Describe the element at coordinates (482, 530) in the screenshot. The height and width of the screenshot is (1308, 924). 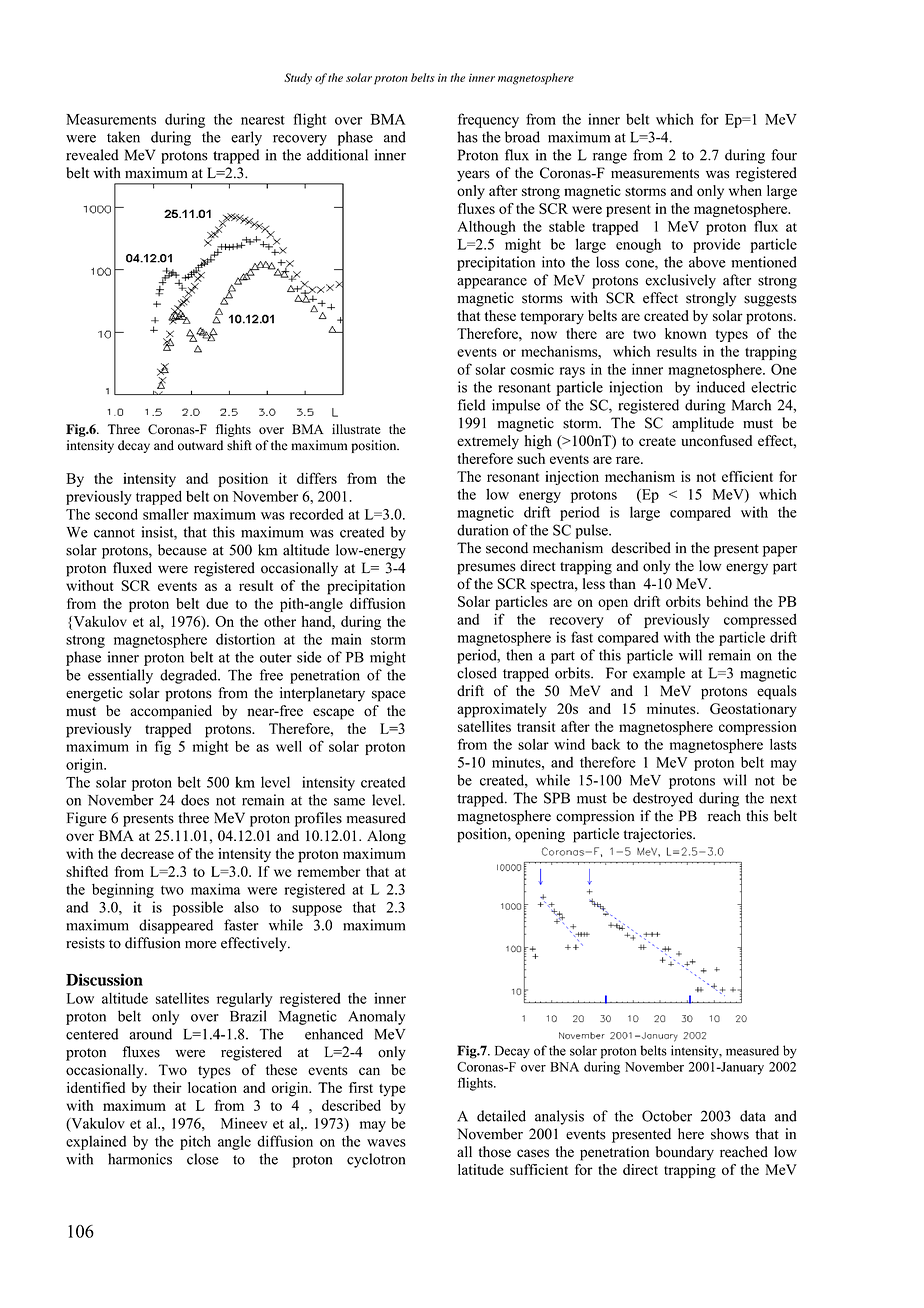
I see `duration` at that location.
